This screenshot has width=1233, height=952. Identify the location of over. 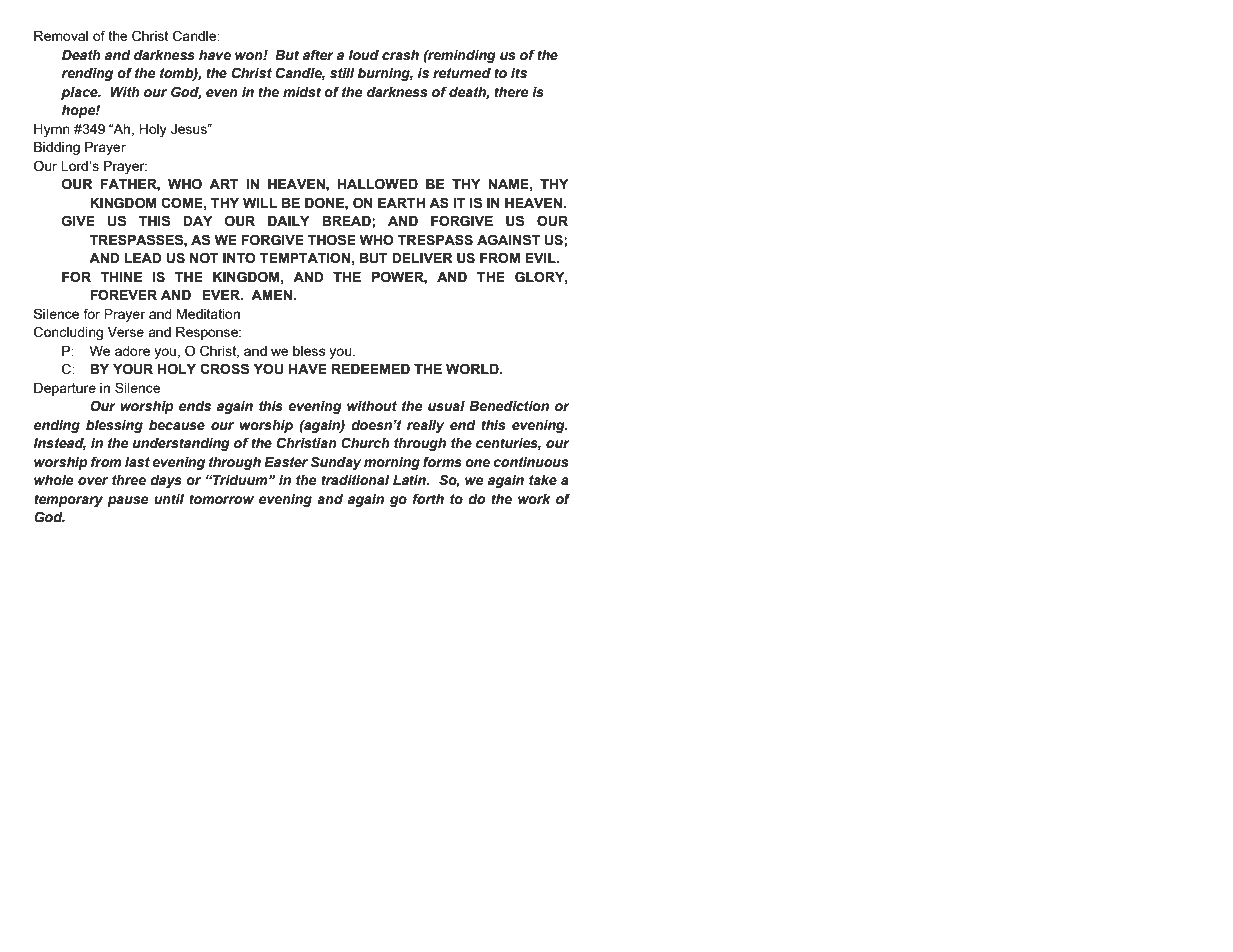
(93, 481).
